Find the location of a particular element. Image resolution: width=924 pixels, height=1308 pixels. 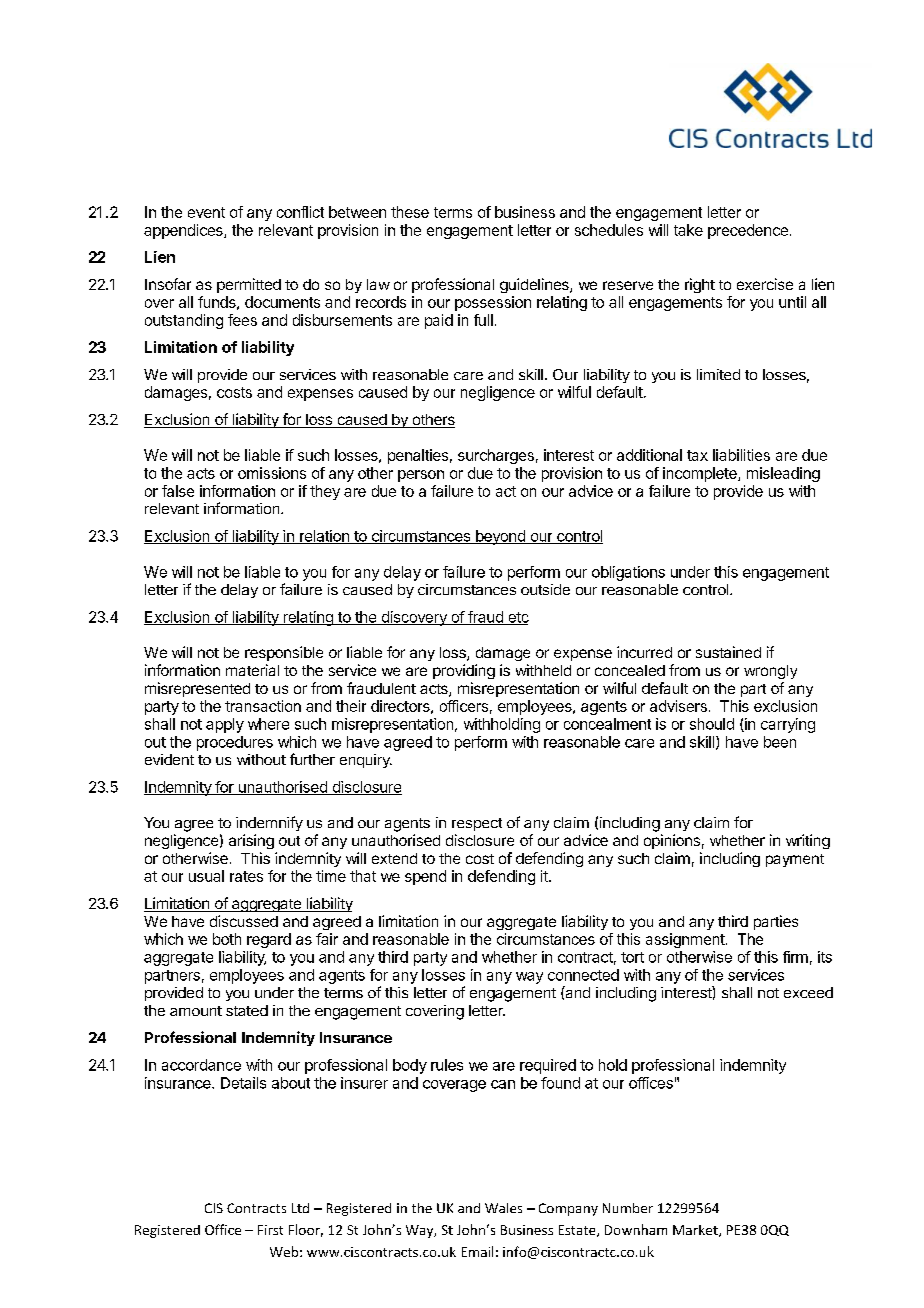

relation is located at coordinates (324, 537).
